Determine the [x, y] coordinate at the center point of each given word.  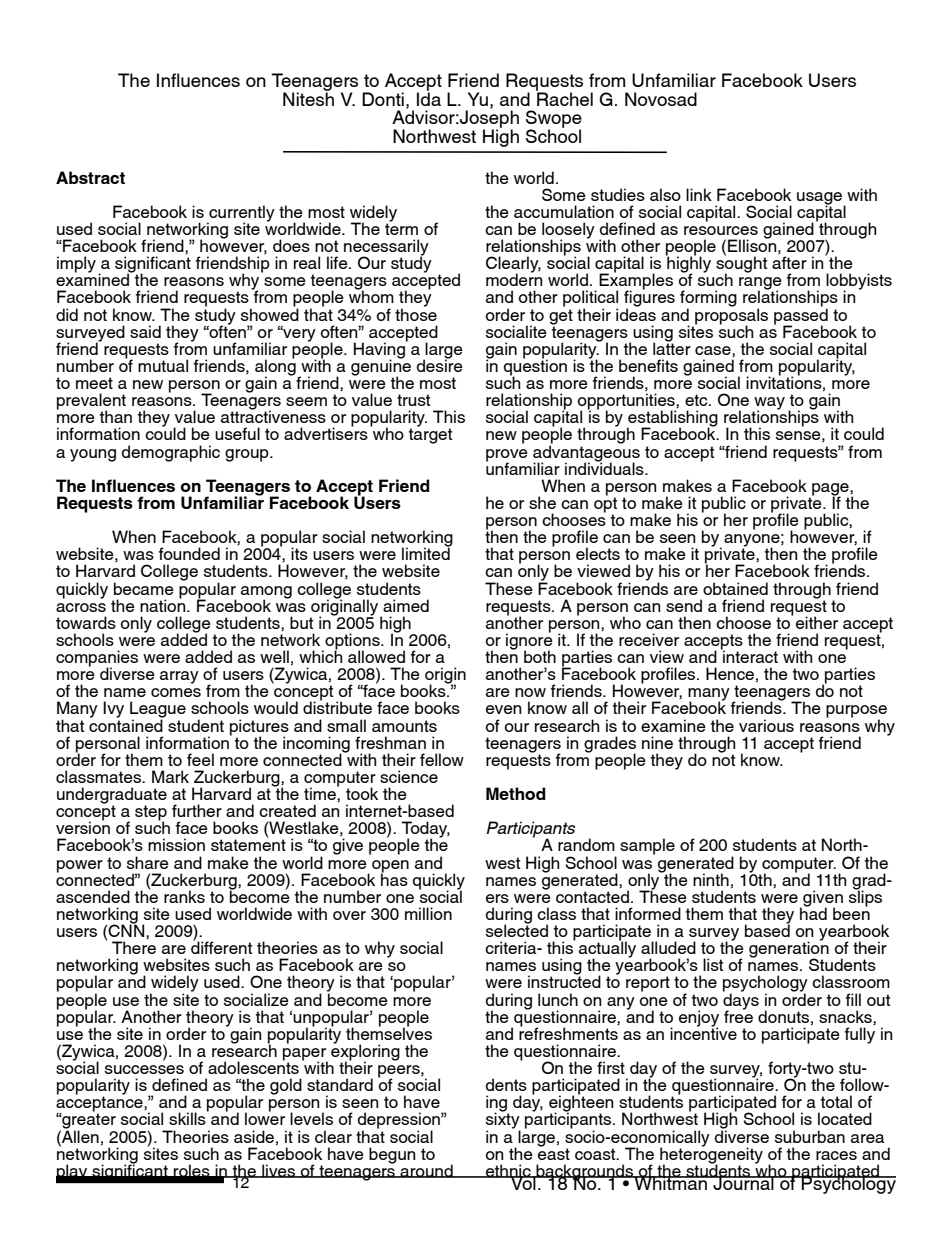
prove [507, 456]
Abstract [90, 177]
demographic [171, 453]
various [766, 725]
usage [821, 199]
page [830, 490]
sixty [503, 1121]
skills [188, 1117]
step [151, 814]
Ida [429, 98]
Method [516, 793]
